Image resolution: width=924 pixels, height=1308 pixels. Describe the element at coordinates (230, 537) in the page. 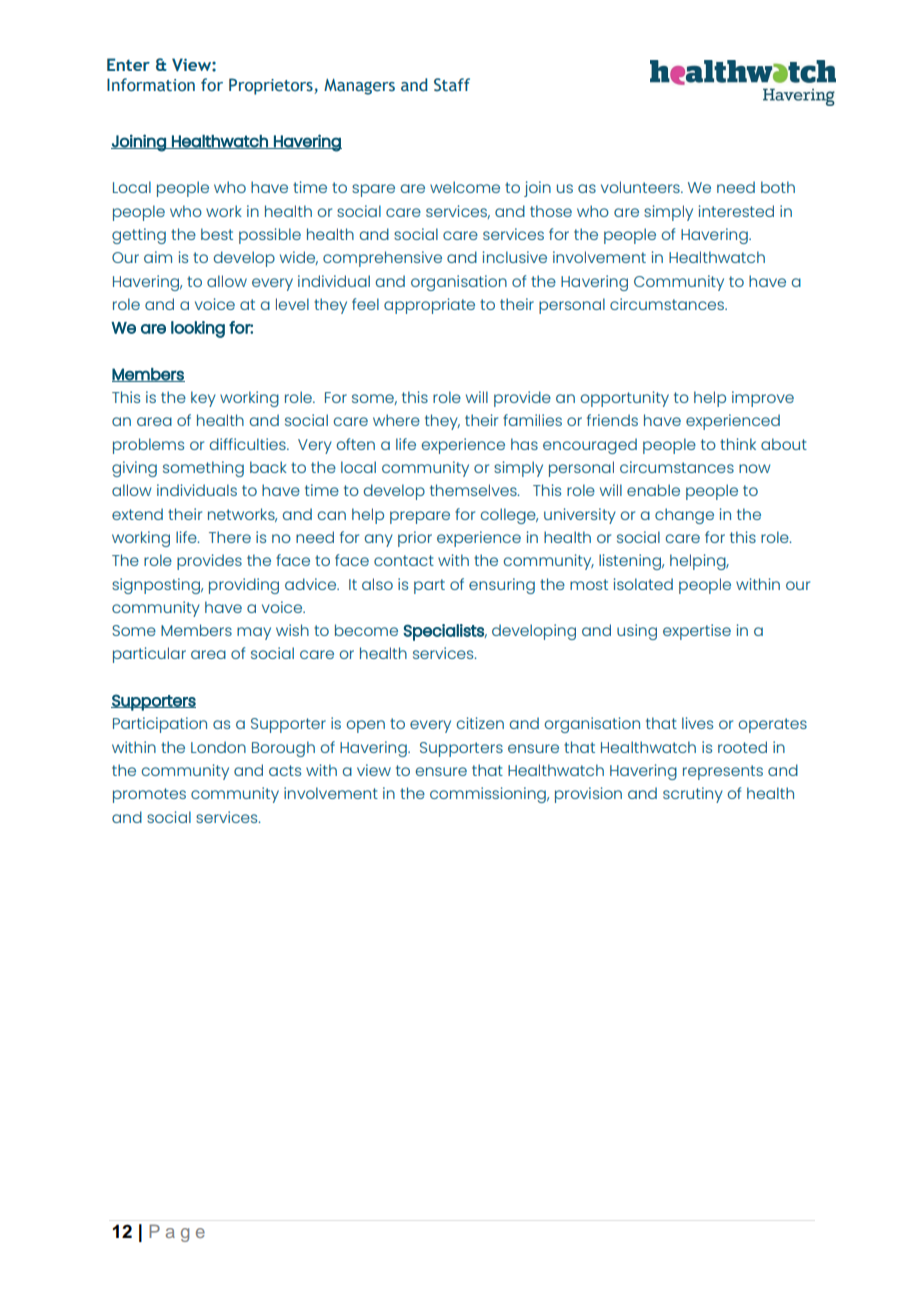

I see `There` at that location.
